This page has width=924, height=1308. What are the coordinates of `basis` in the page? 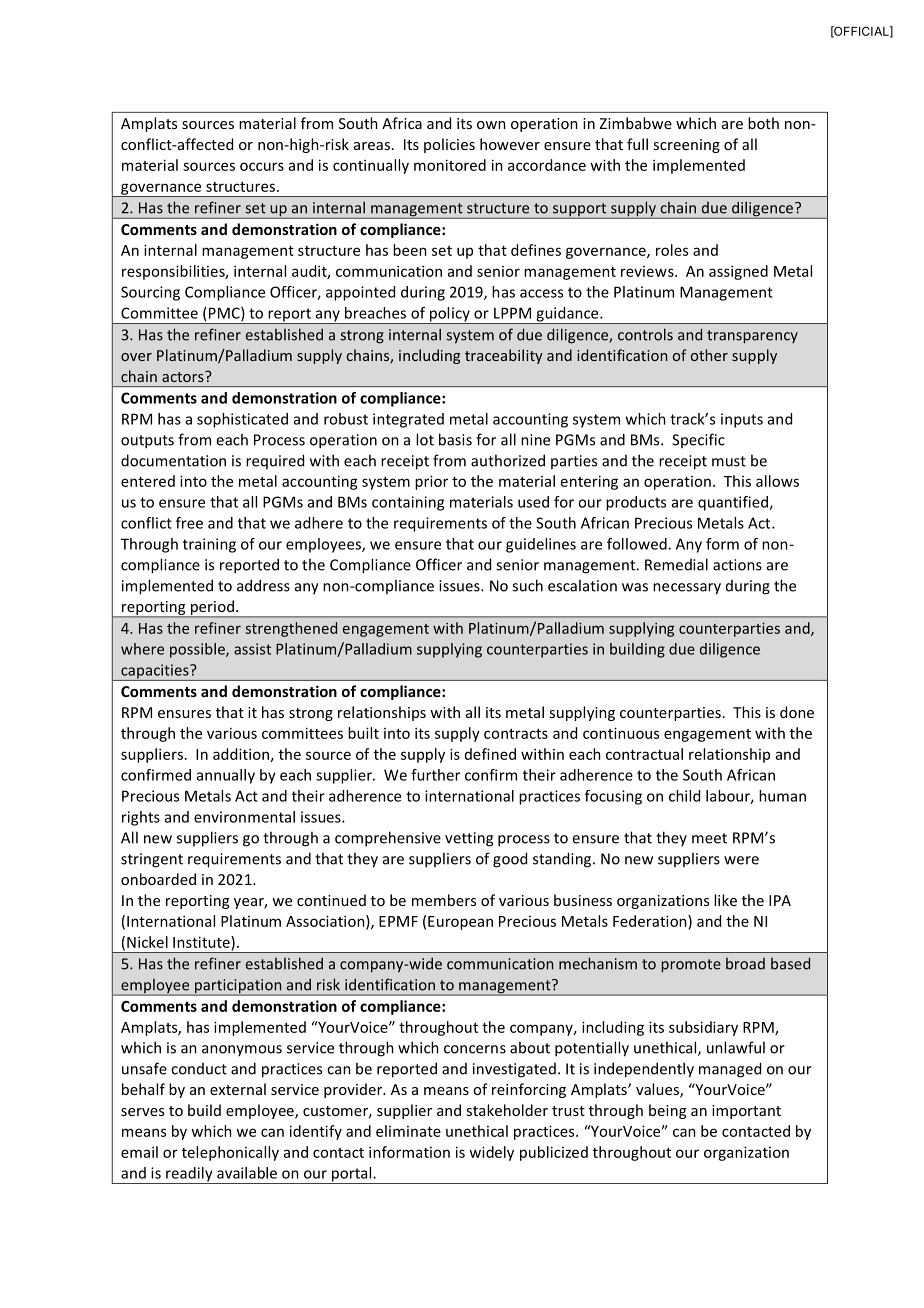 It's located at (455, 439).
